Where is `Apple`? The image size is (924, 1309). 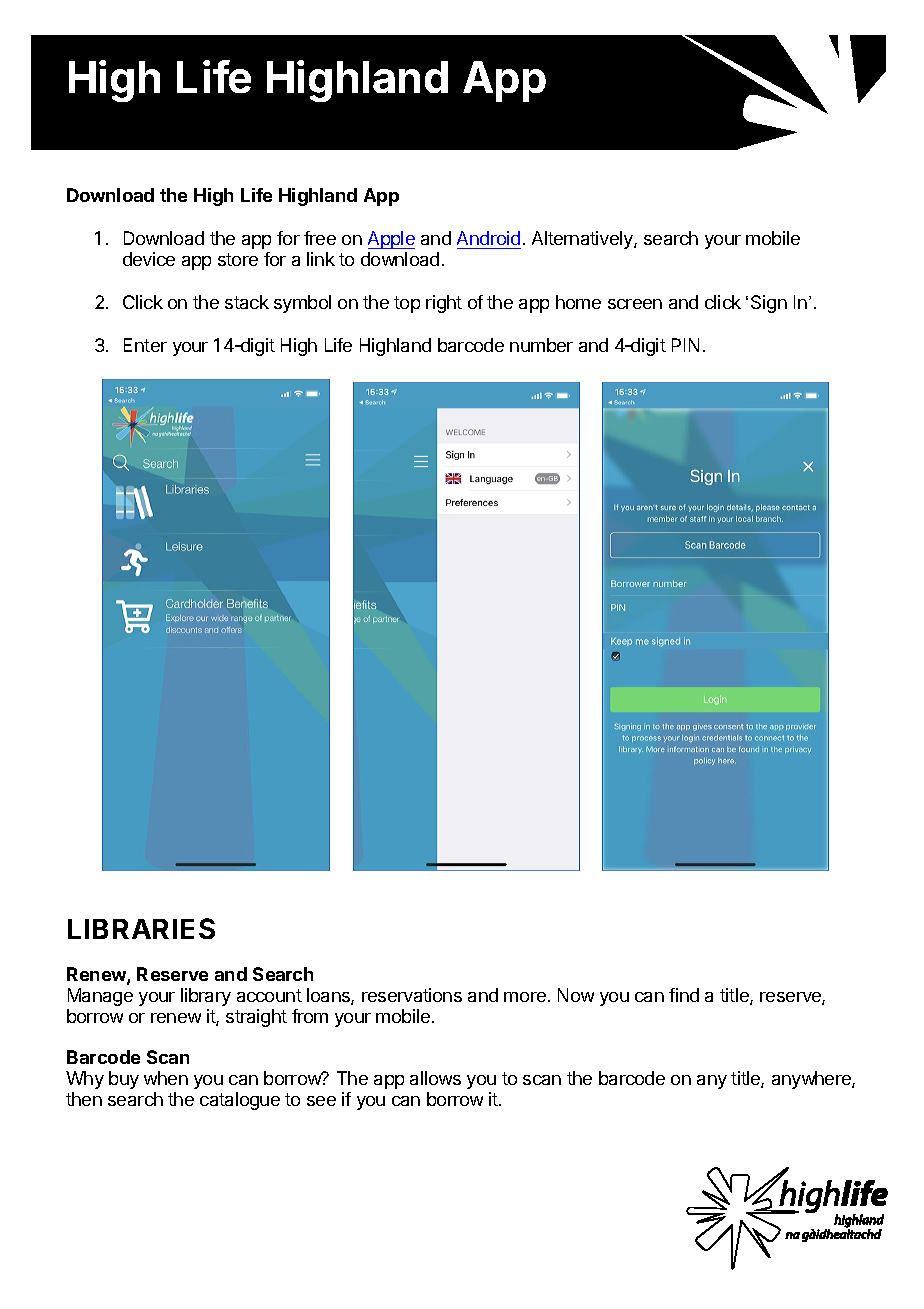
Apple is located at coordinates (391, 240).
